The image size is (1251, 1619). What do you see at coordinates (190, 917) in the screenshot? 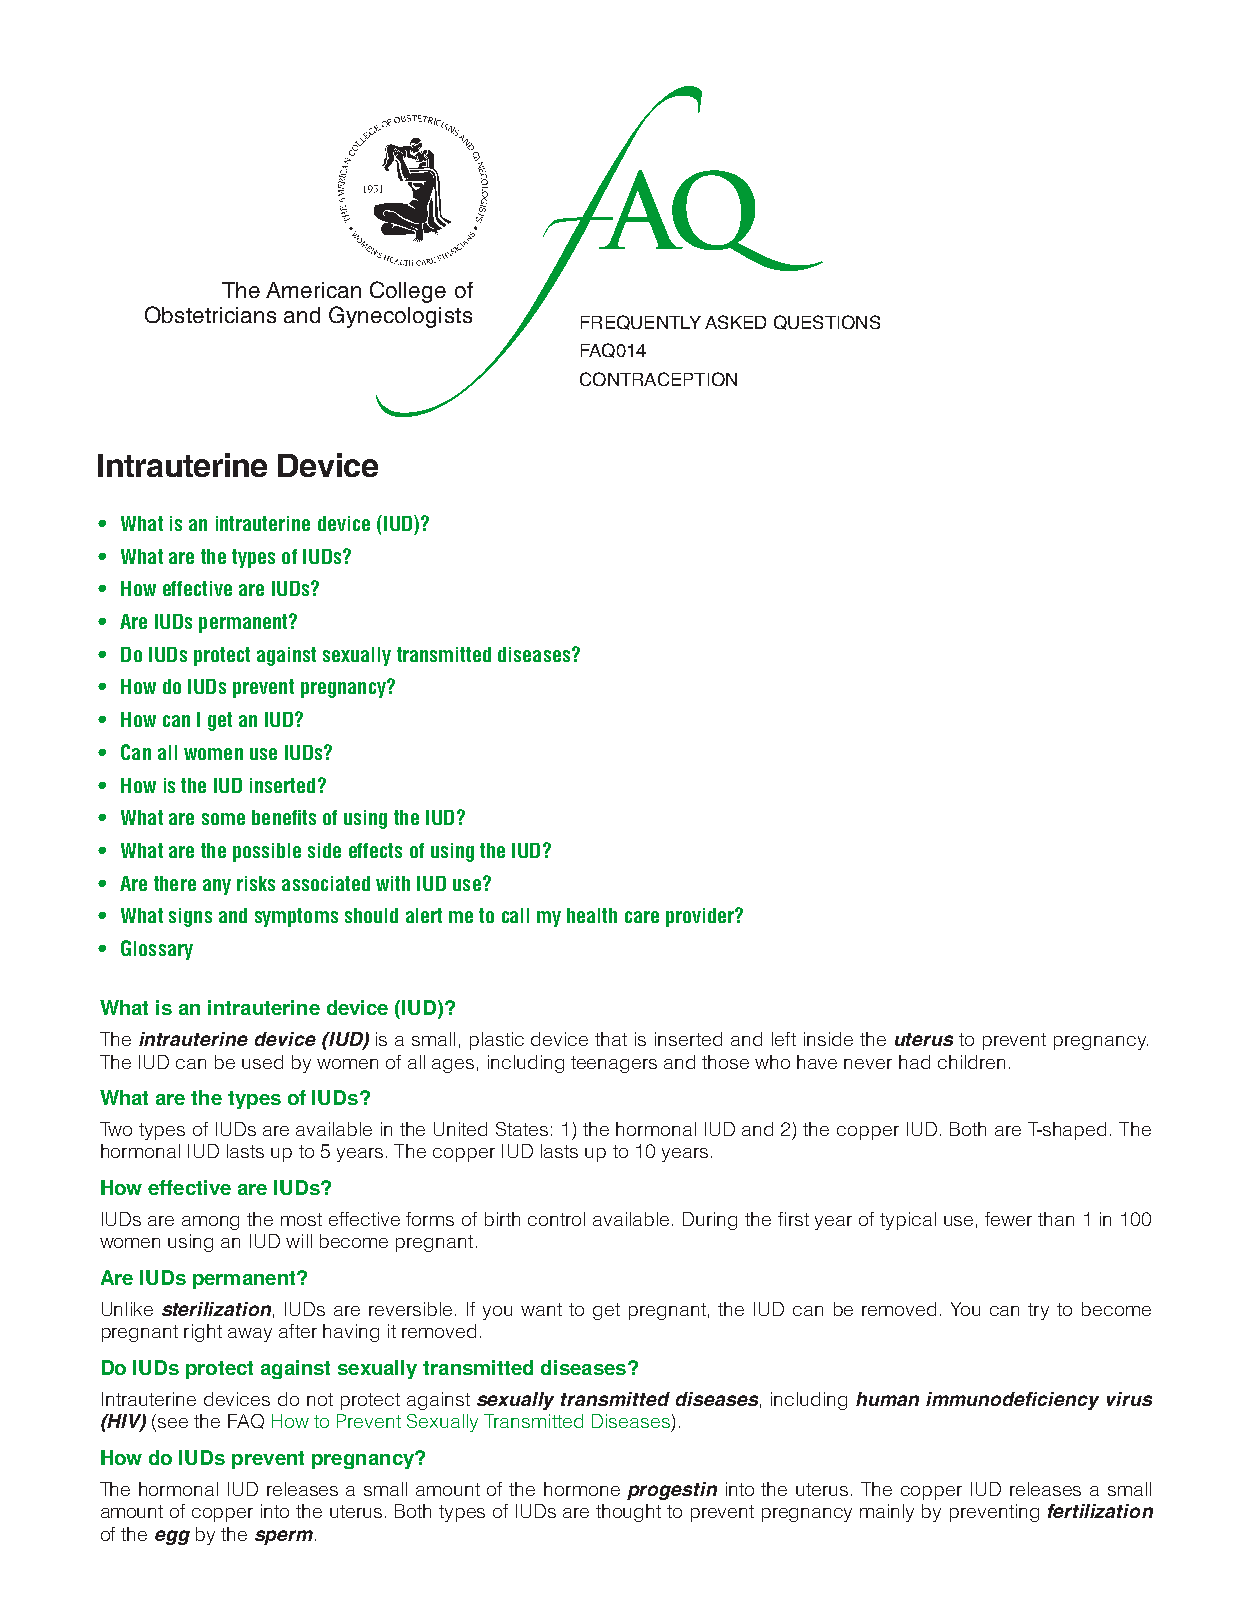
I see `signs` at bounding box center [190, 917].
